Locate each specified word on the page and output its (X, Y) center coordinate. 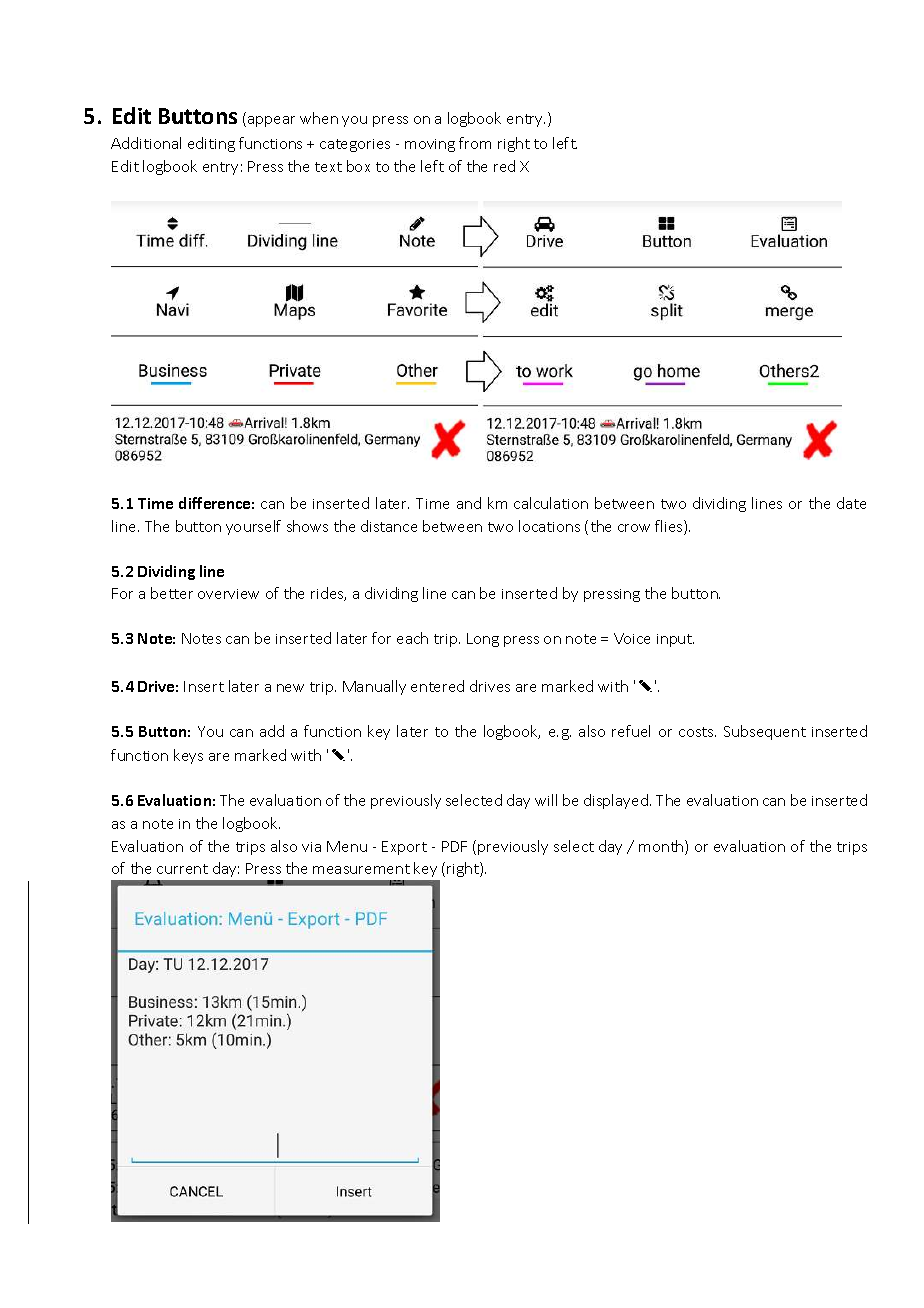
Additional (146, 143)
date (851, 503)
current (182, 869)
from (475, 143)
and (469, 503)
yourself (253, 527)
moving (430, 145)
